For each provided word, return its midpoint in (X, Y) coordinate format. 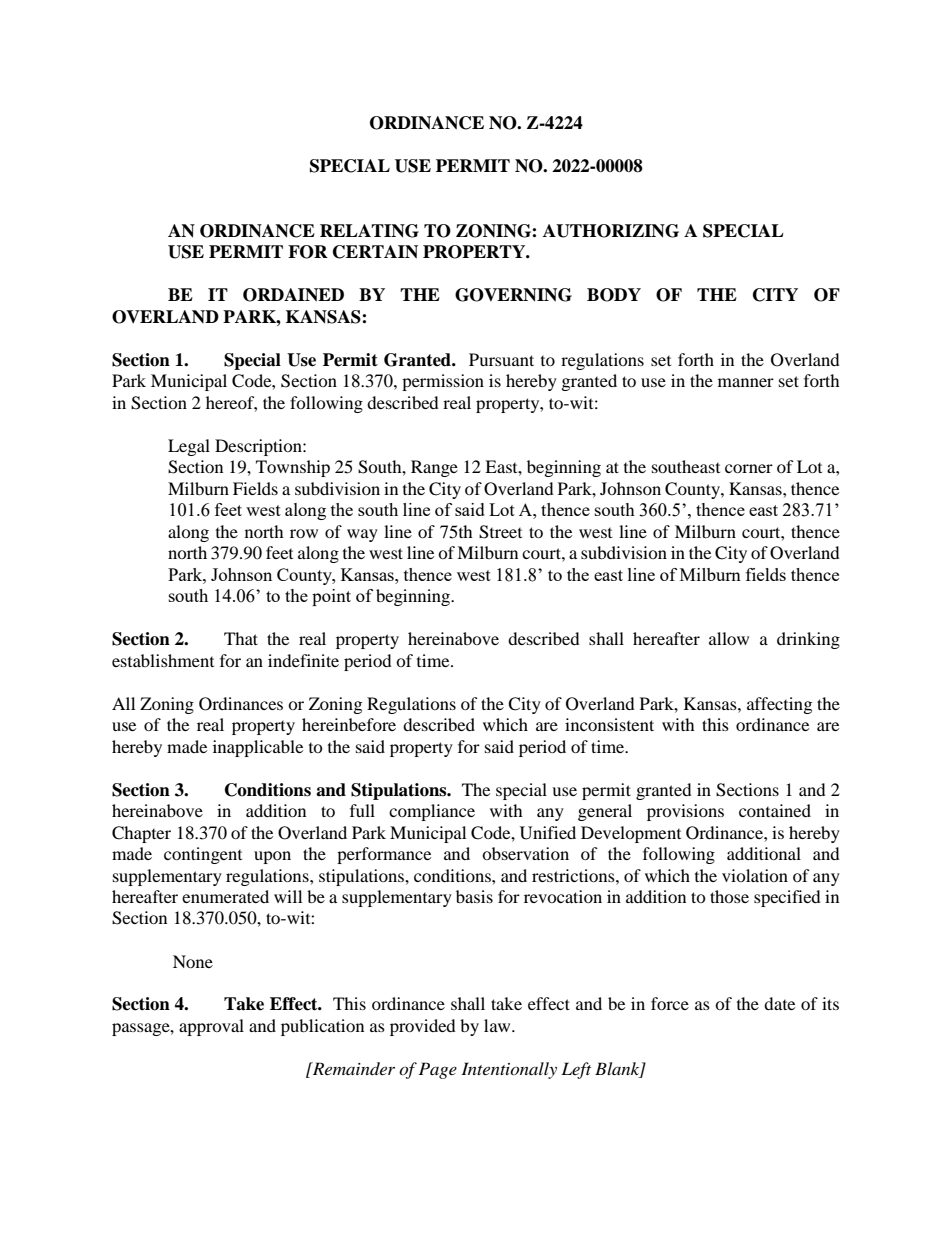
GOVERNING (513, 295)
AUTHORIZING (611, 231)
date (779, 1003)
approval (211, 1027)
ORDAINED (293, 295)
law (498, 1025)
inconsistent (609, 724)
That (241, 638)
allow (729, 638)
